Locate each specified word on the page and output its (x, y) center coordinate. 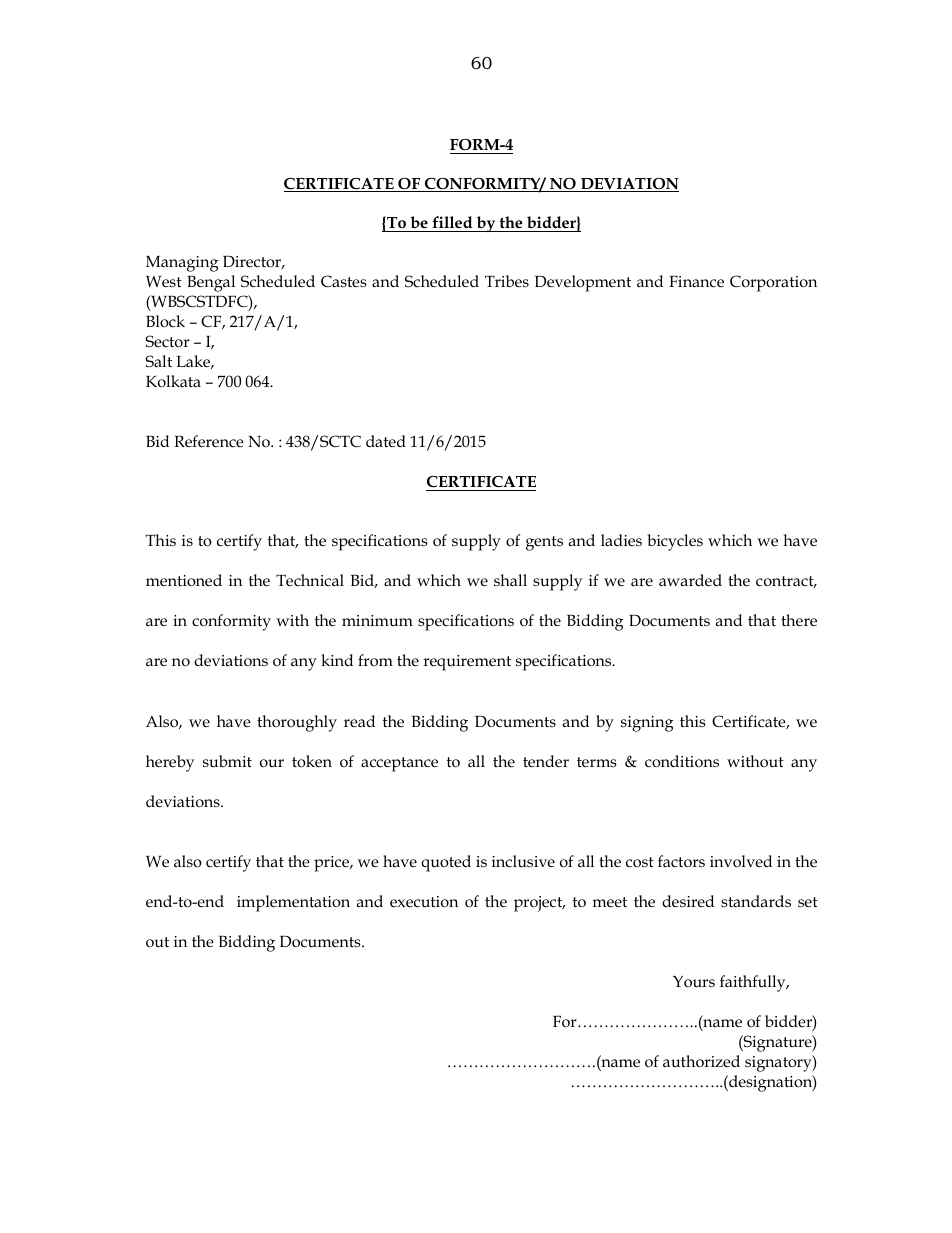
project (539, 904)
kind (337, 660)
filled (452, 222)
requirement (467, 663)
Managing (182, 264)
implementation (293, 903)
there (799, 620)
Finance (696, 281)
